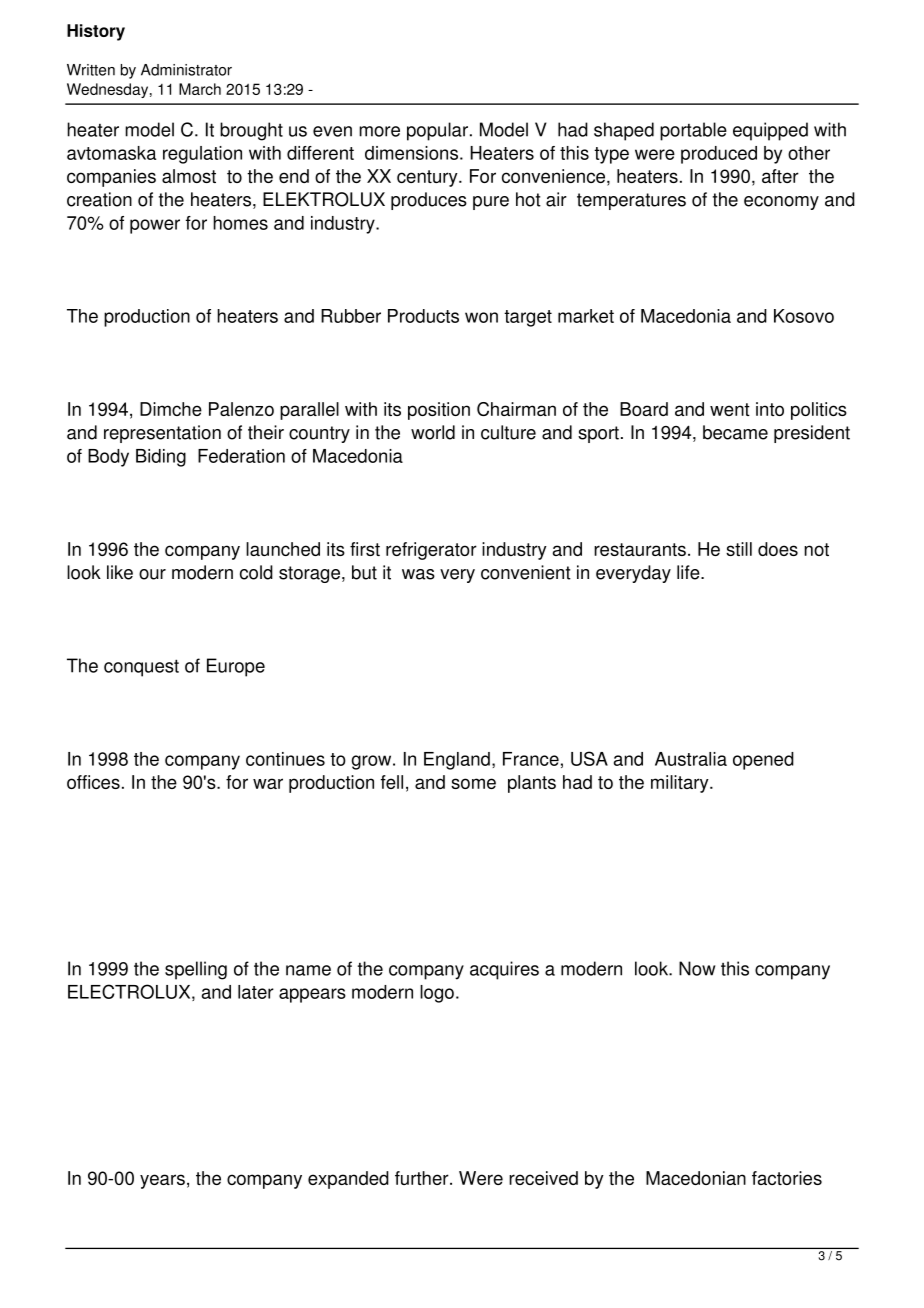 Image resolution: width=924 pixels, height=1308 pixels. Describe the element at coordinates (186, 70) in the image. I see `Administrator` at that location.
